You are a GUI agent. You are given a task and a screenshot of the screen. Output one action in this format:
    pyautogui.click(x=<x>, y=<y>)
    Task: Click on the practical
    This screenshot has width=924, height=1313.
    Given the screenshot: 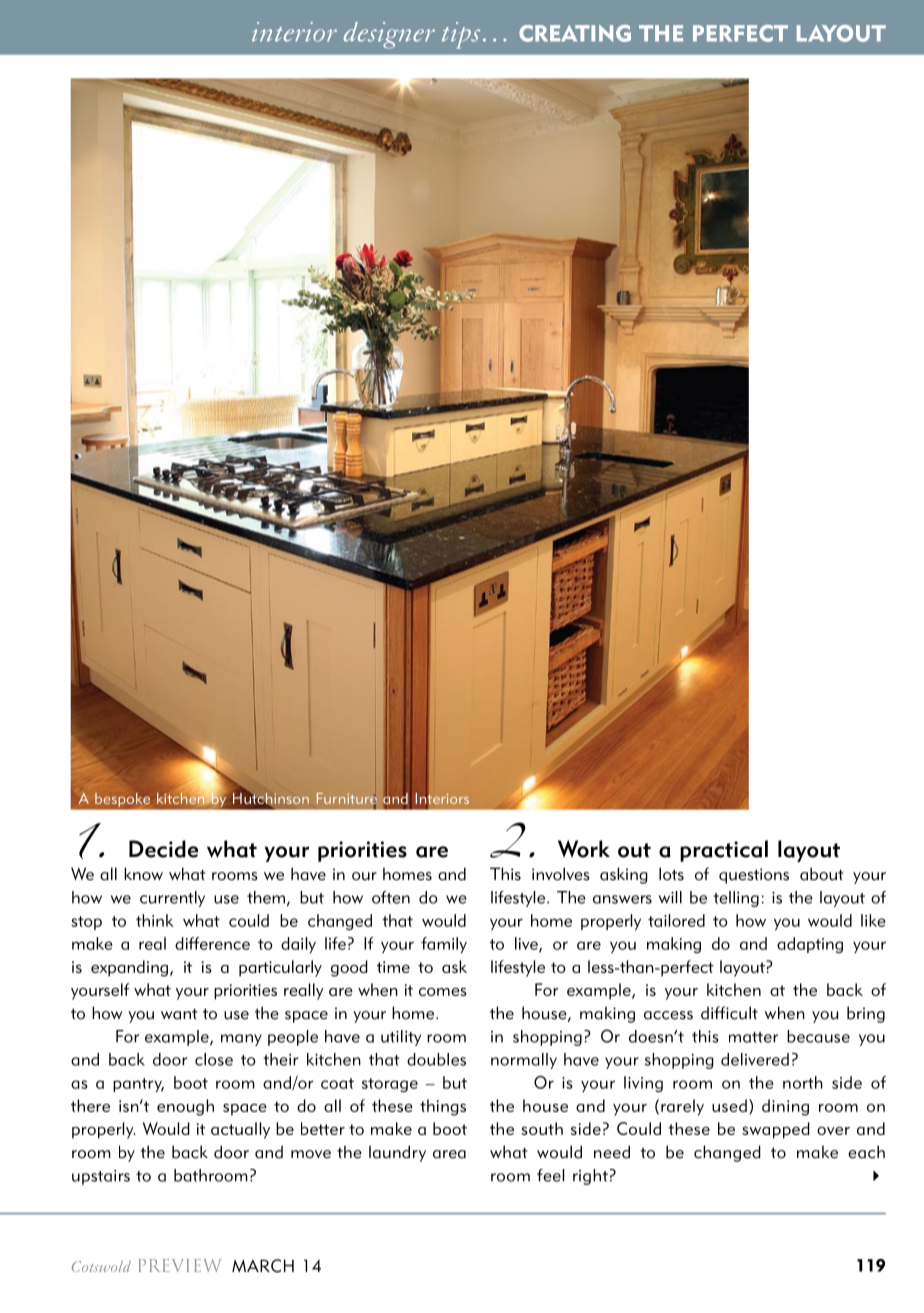 What is the action you would take?
    pyautogui.click(x=724, y=851)
